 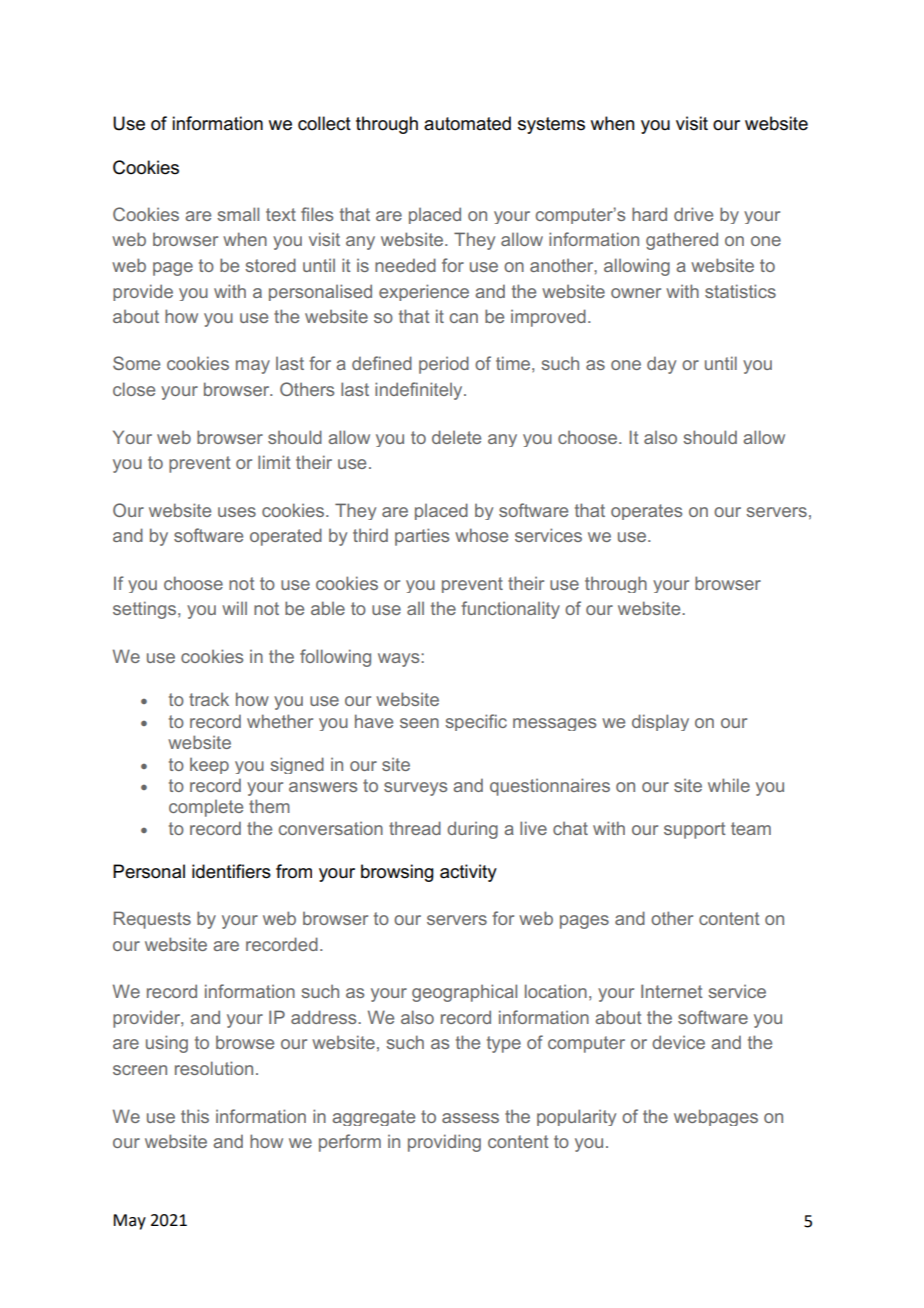 I want to click on this, so click(x=195, y=1116).
